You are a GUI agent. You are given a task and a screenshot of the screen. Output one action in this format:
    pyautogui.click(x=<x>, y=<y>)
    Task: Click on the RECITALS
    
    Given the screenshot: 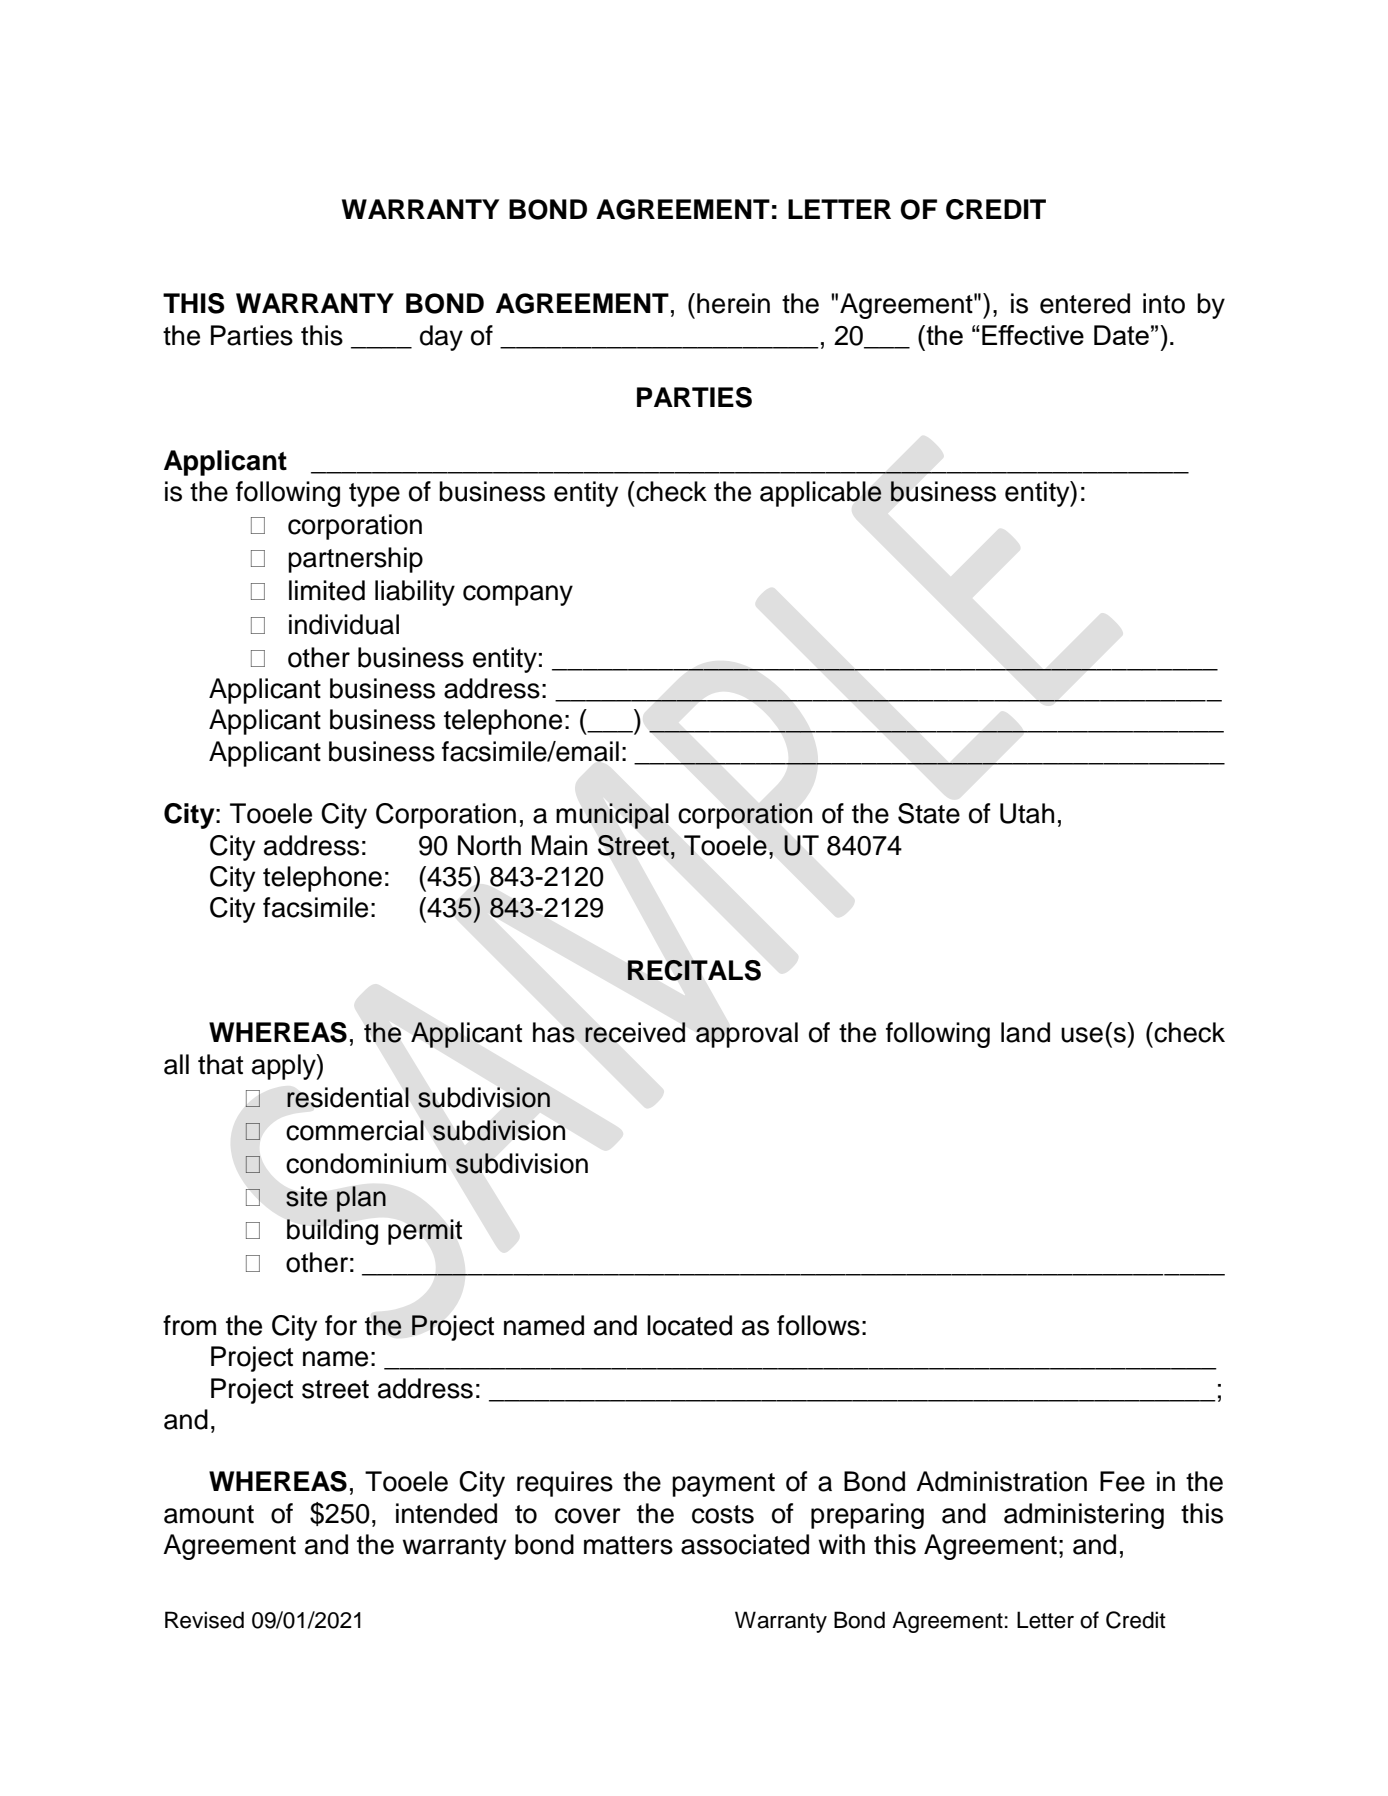 What is the action you would take?
    pyautogui.click(x=694, y=970)
